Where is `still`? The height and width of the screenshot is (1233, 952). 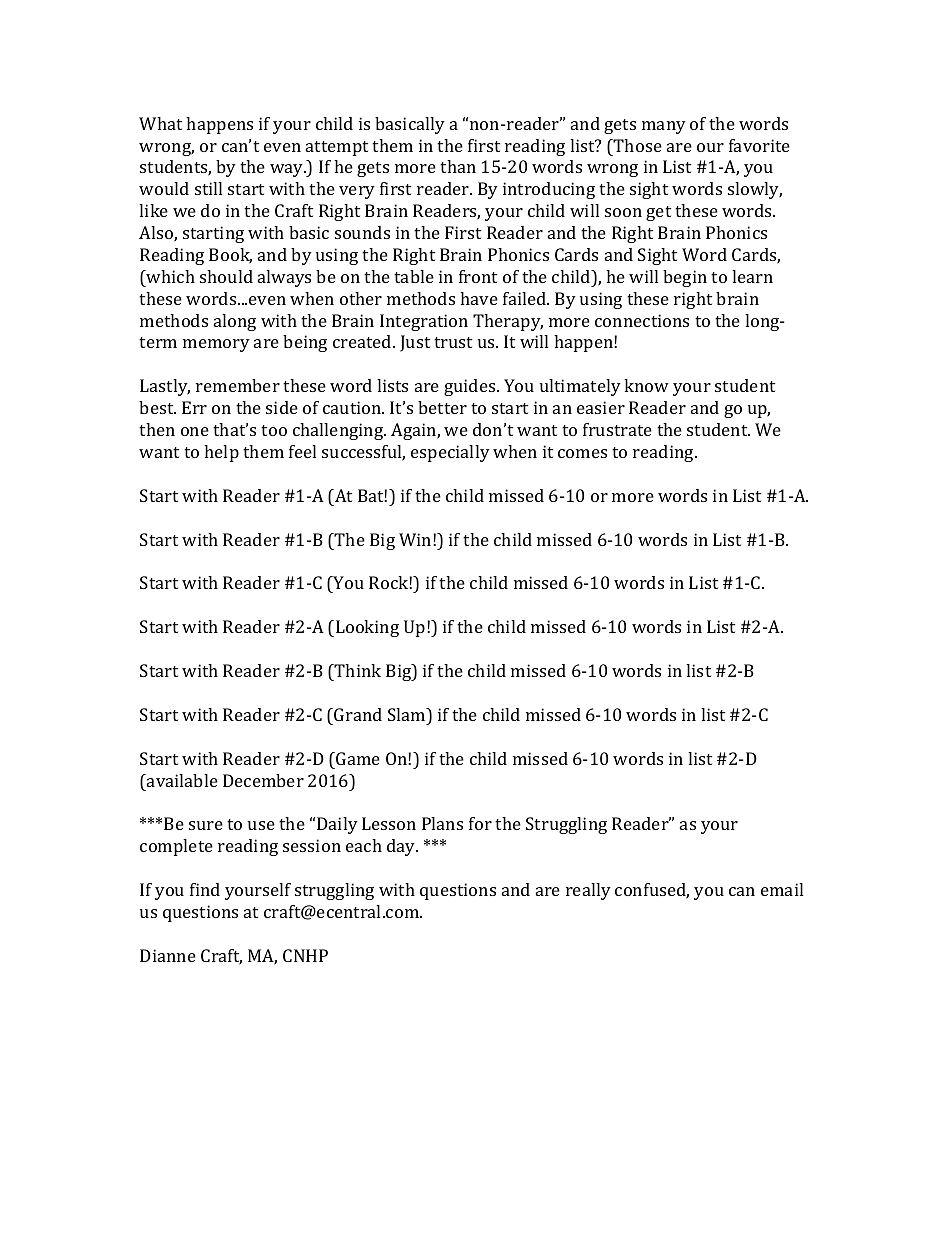
still is located at coordinates (208, 188).
